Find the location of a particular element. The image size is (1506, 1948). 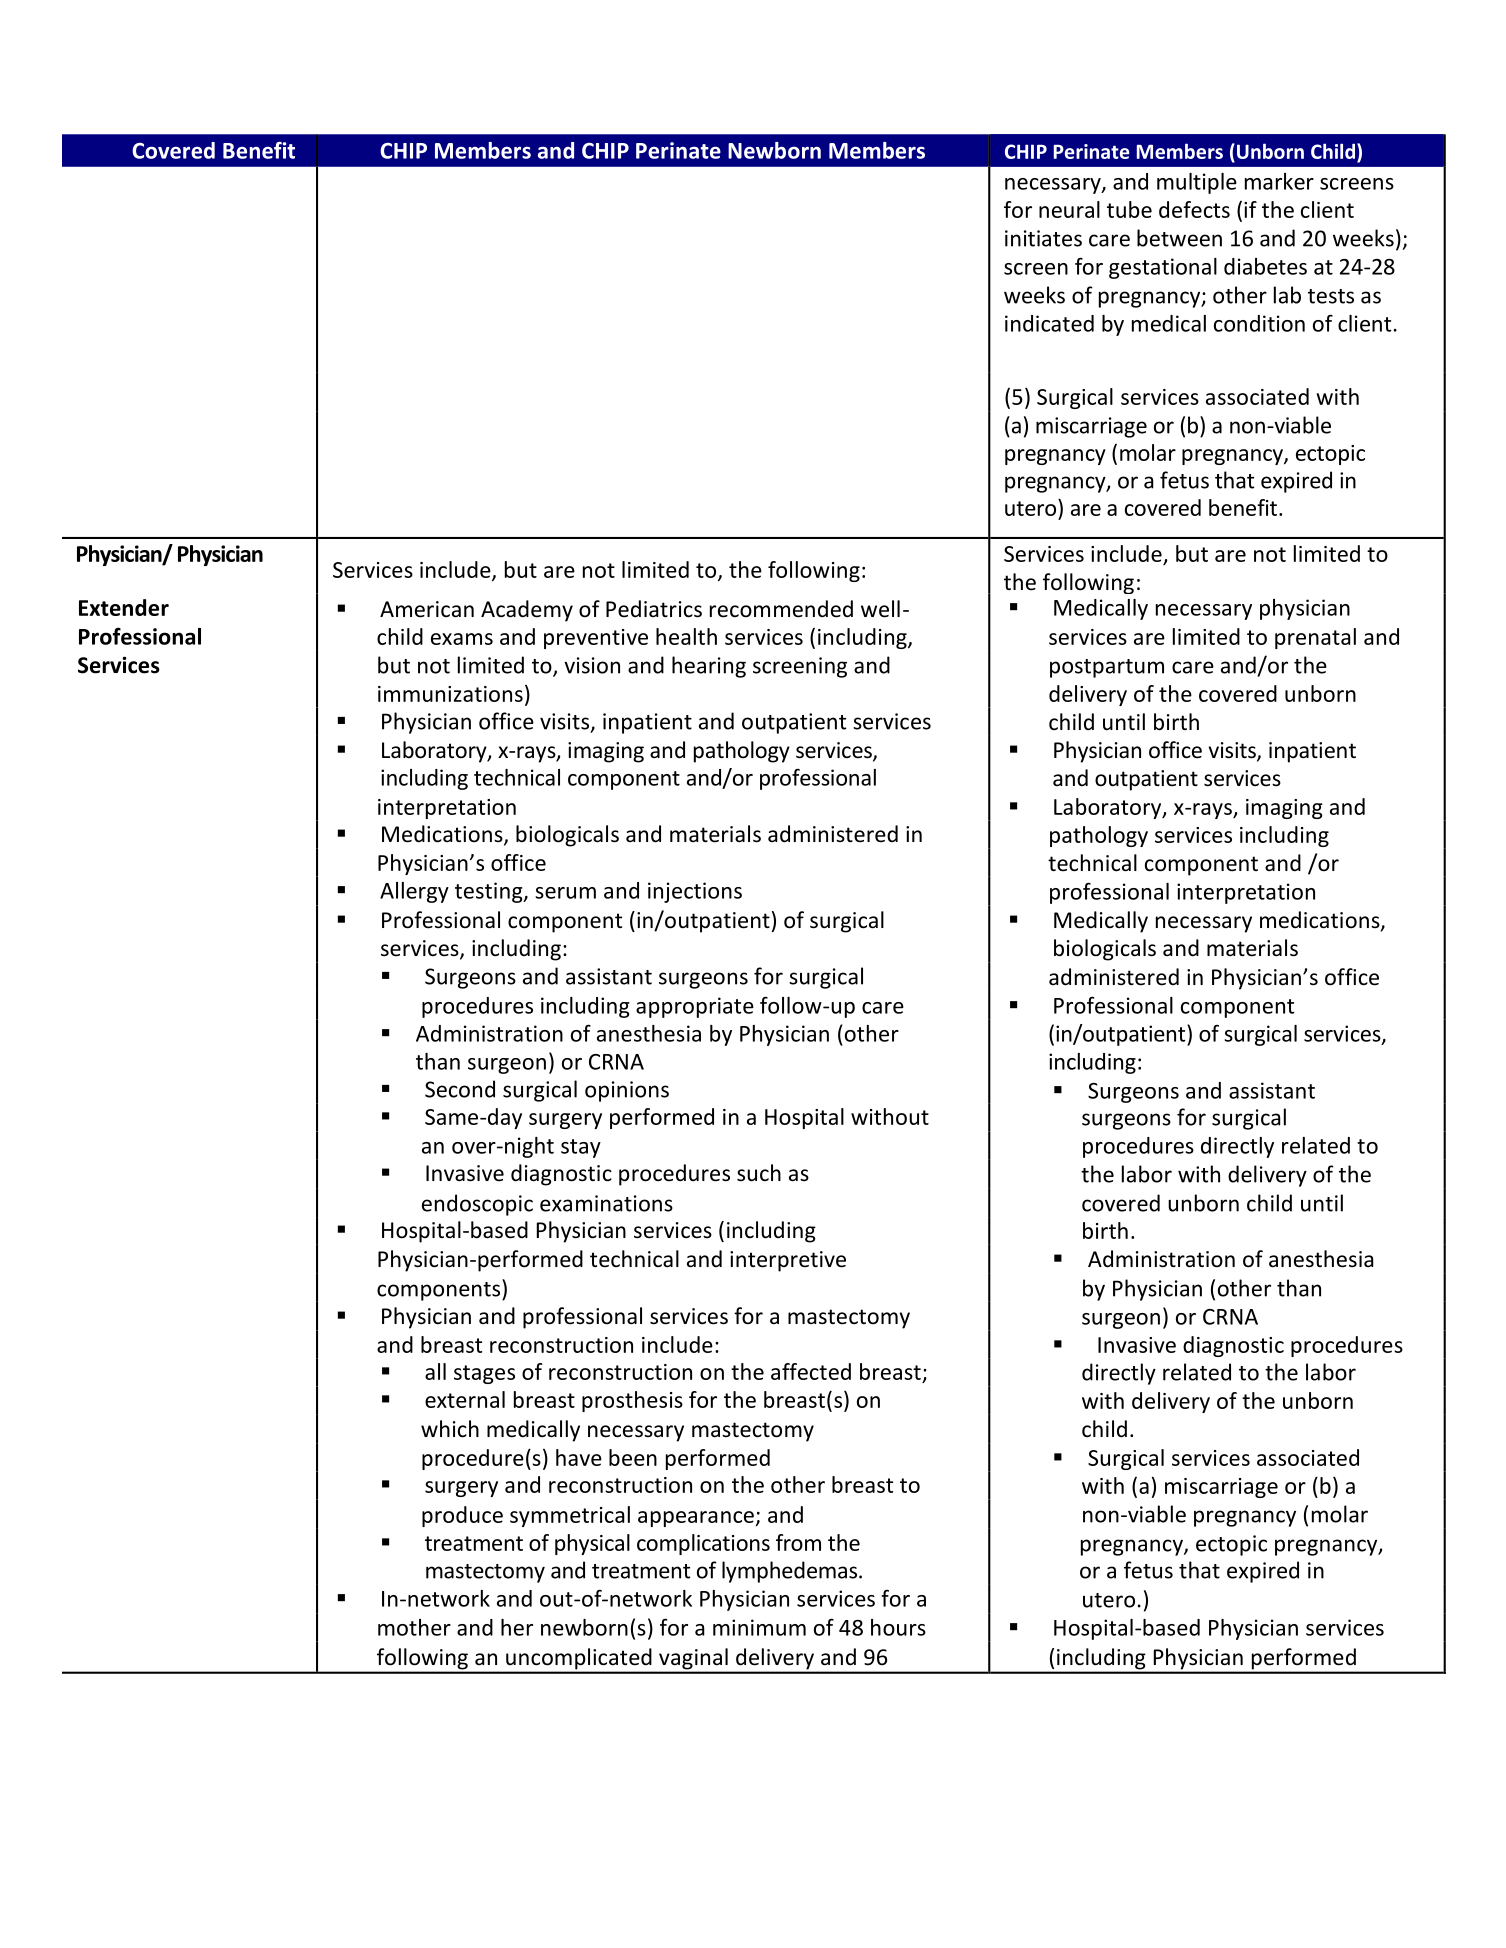

interpretive is located at coordinates (788, 1261).
